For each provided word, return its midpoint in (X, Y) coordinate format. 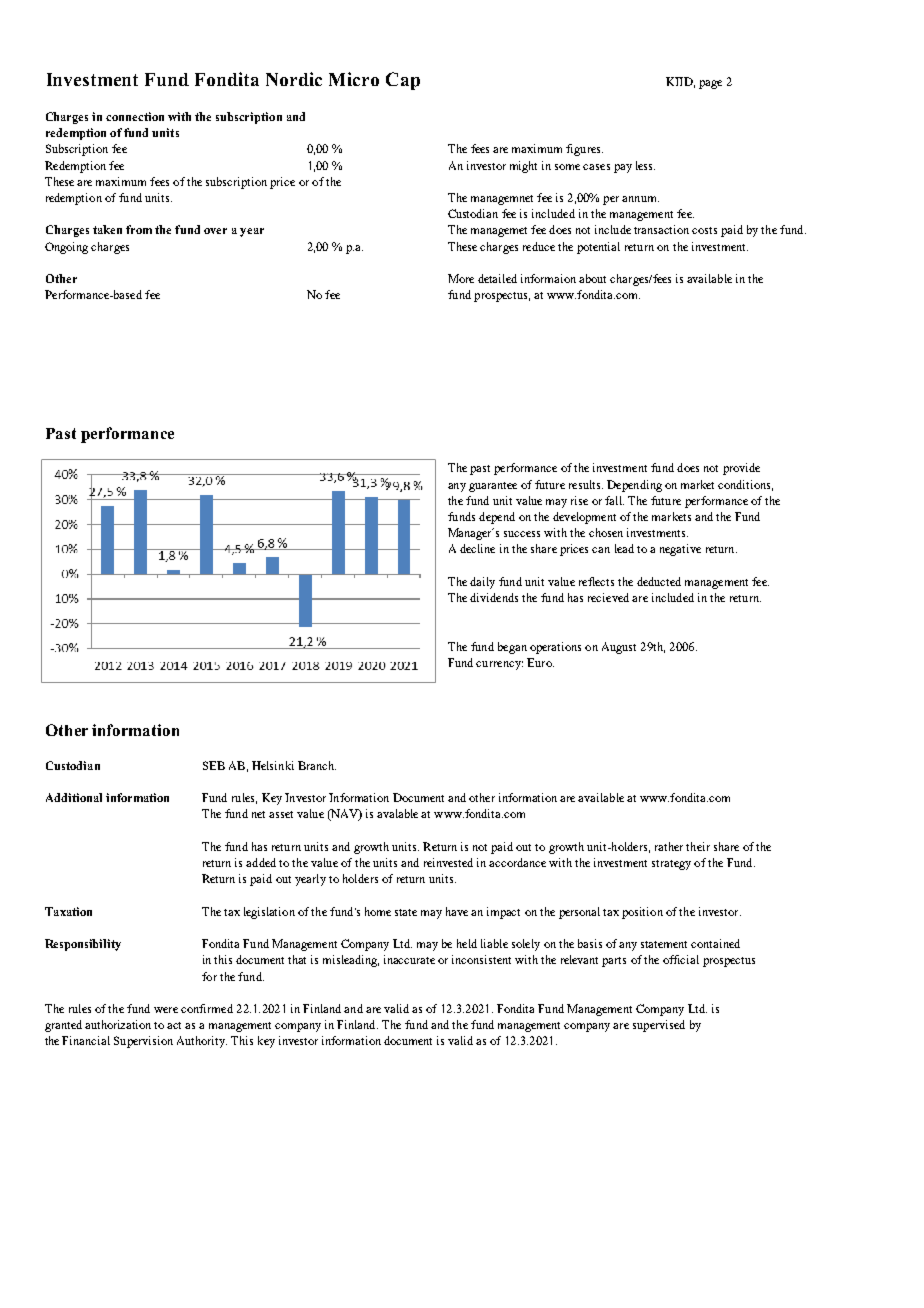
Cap (403, 81)
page (710, 84)
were (166, 1010)
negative (680, 550)
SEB (214, 765)
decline (477, 548)
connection (135, 116)
